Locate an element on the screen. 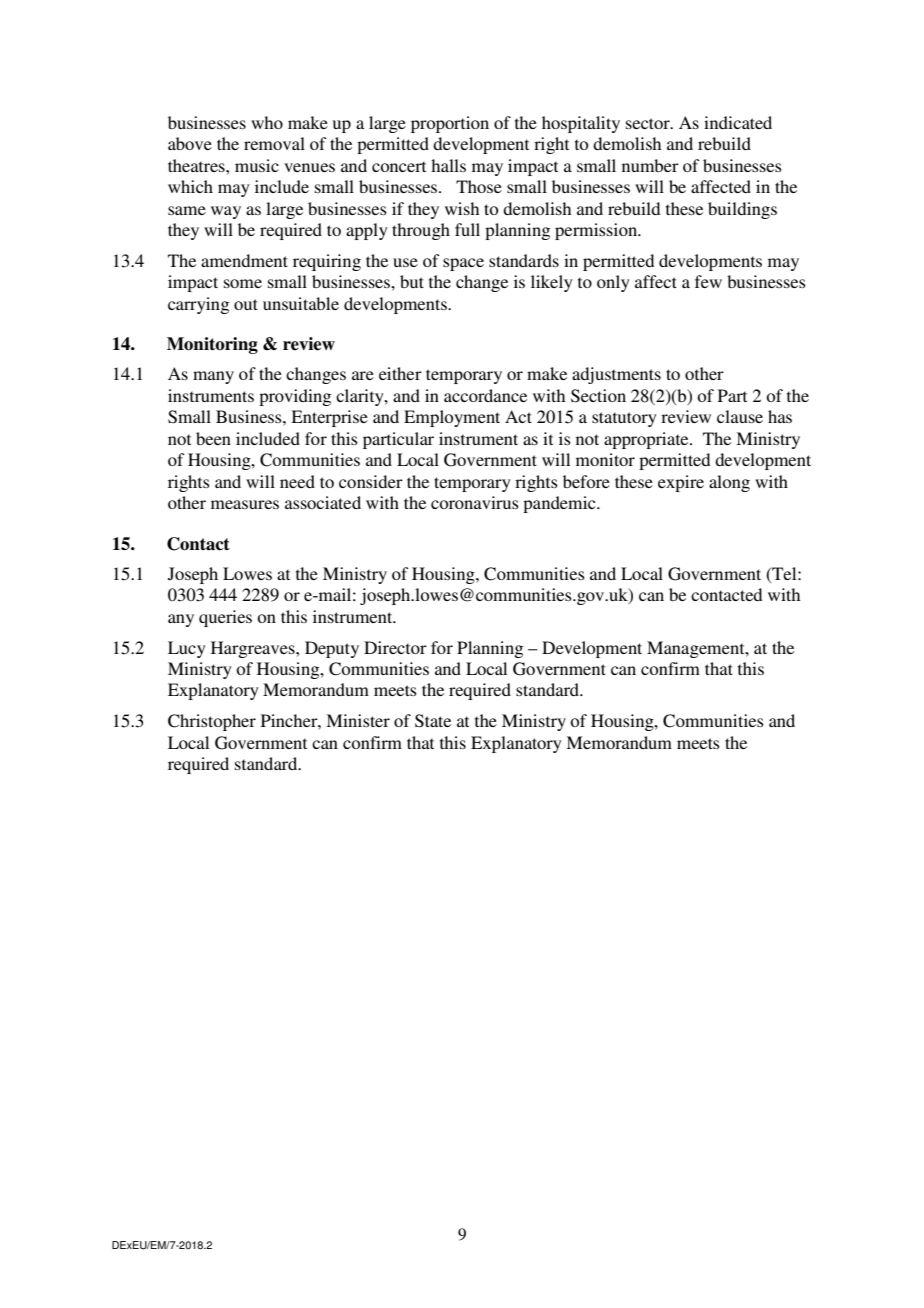 The image size is (924, 1308). Christopher is located at coordinates (212, 722).
